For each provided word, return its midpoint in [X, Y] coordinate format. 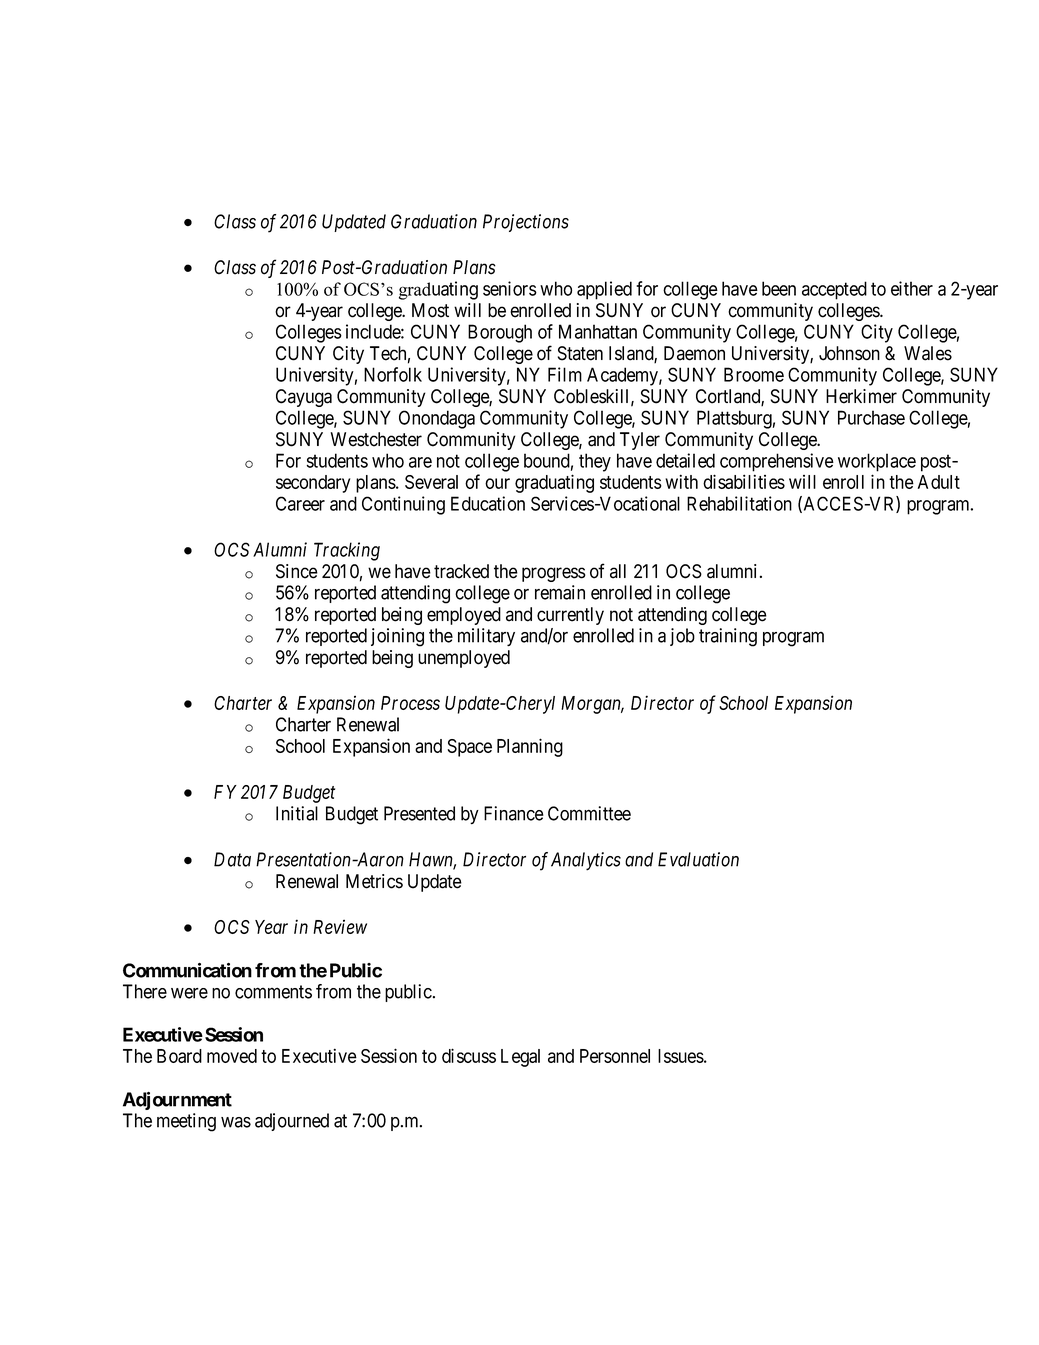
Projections [526, 223]
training [728, 637]
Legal [520, 1058]
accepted [834, 290]
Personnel [615, 1056]
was [236, 1122]
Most [430, 310]
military [486, 637]
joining [397, 637]
